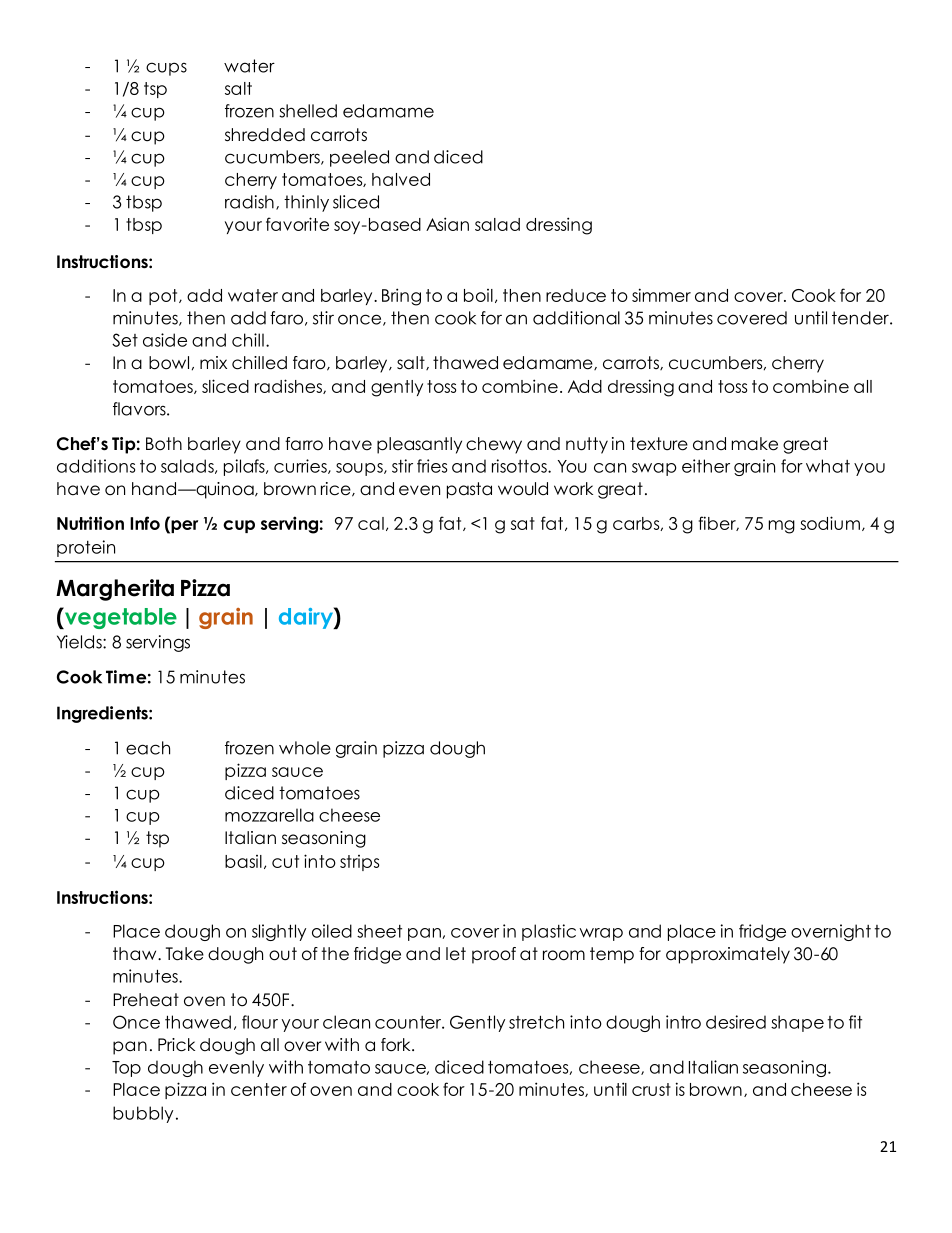 Image resolution: width=952 pixels, height=1233 pixels. What do you see at coordinates (305, 748) in the image?
I see `whole` at bounding box center [305, 748].
